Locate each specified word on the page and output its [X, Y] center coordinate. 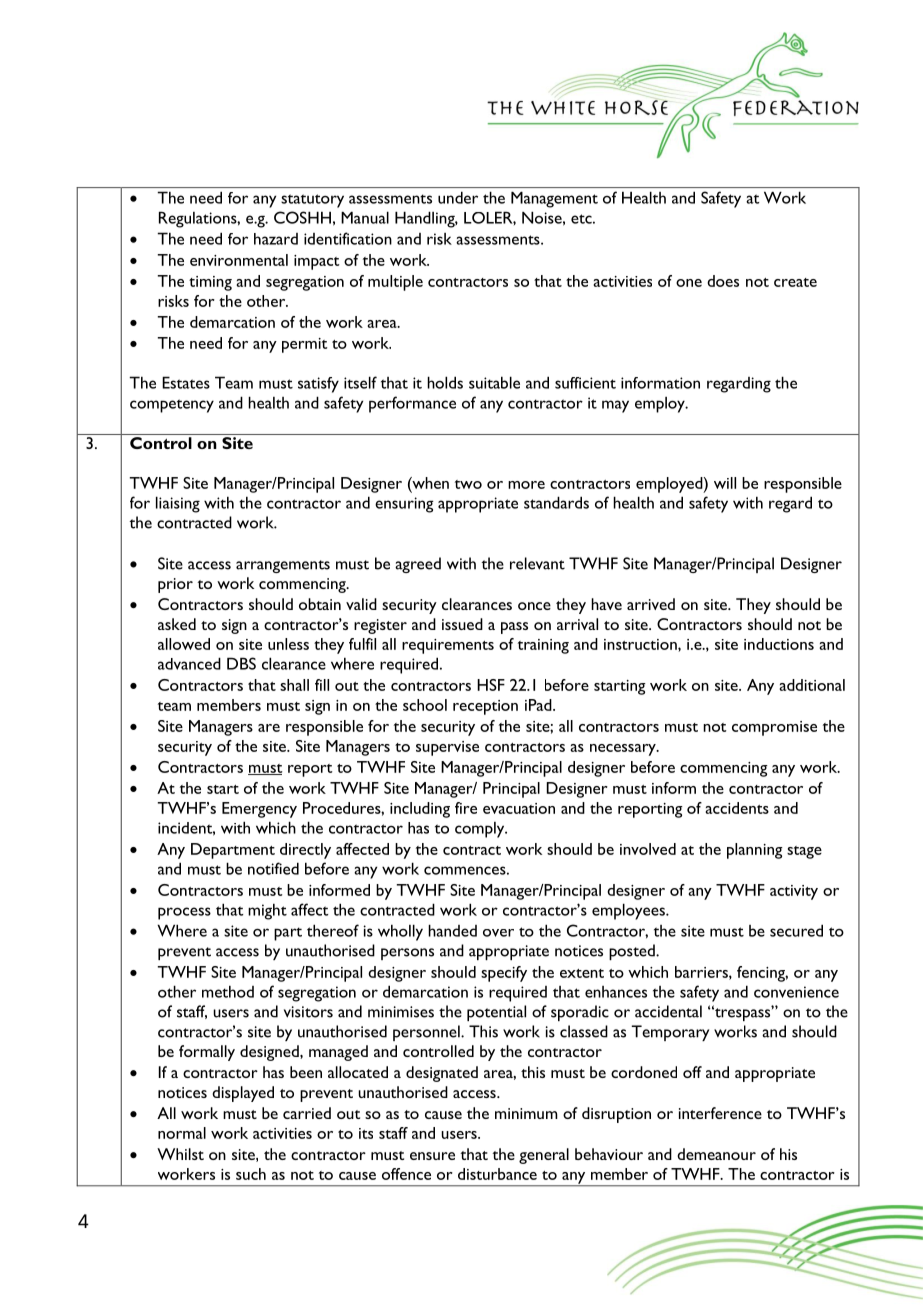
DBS [241, 663]
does [723, 281]
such [251, 1174]
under [458, 198]
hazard [276, 239]
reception [485, 707]
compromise [774, 728]
